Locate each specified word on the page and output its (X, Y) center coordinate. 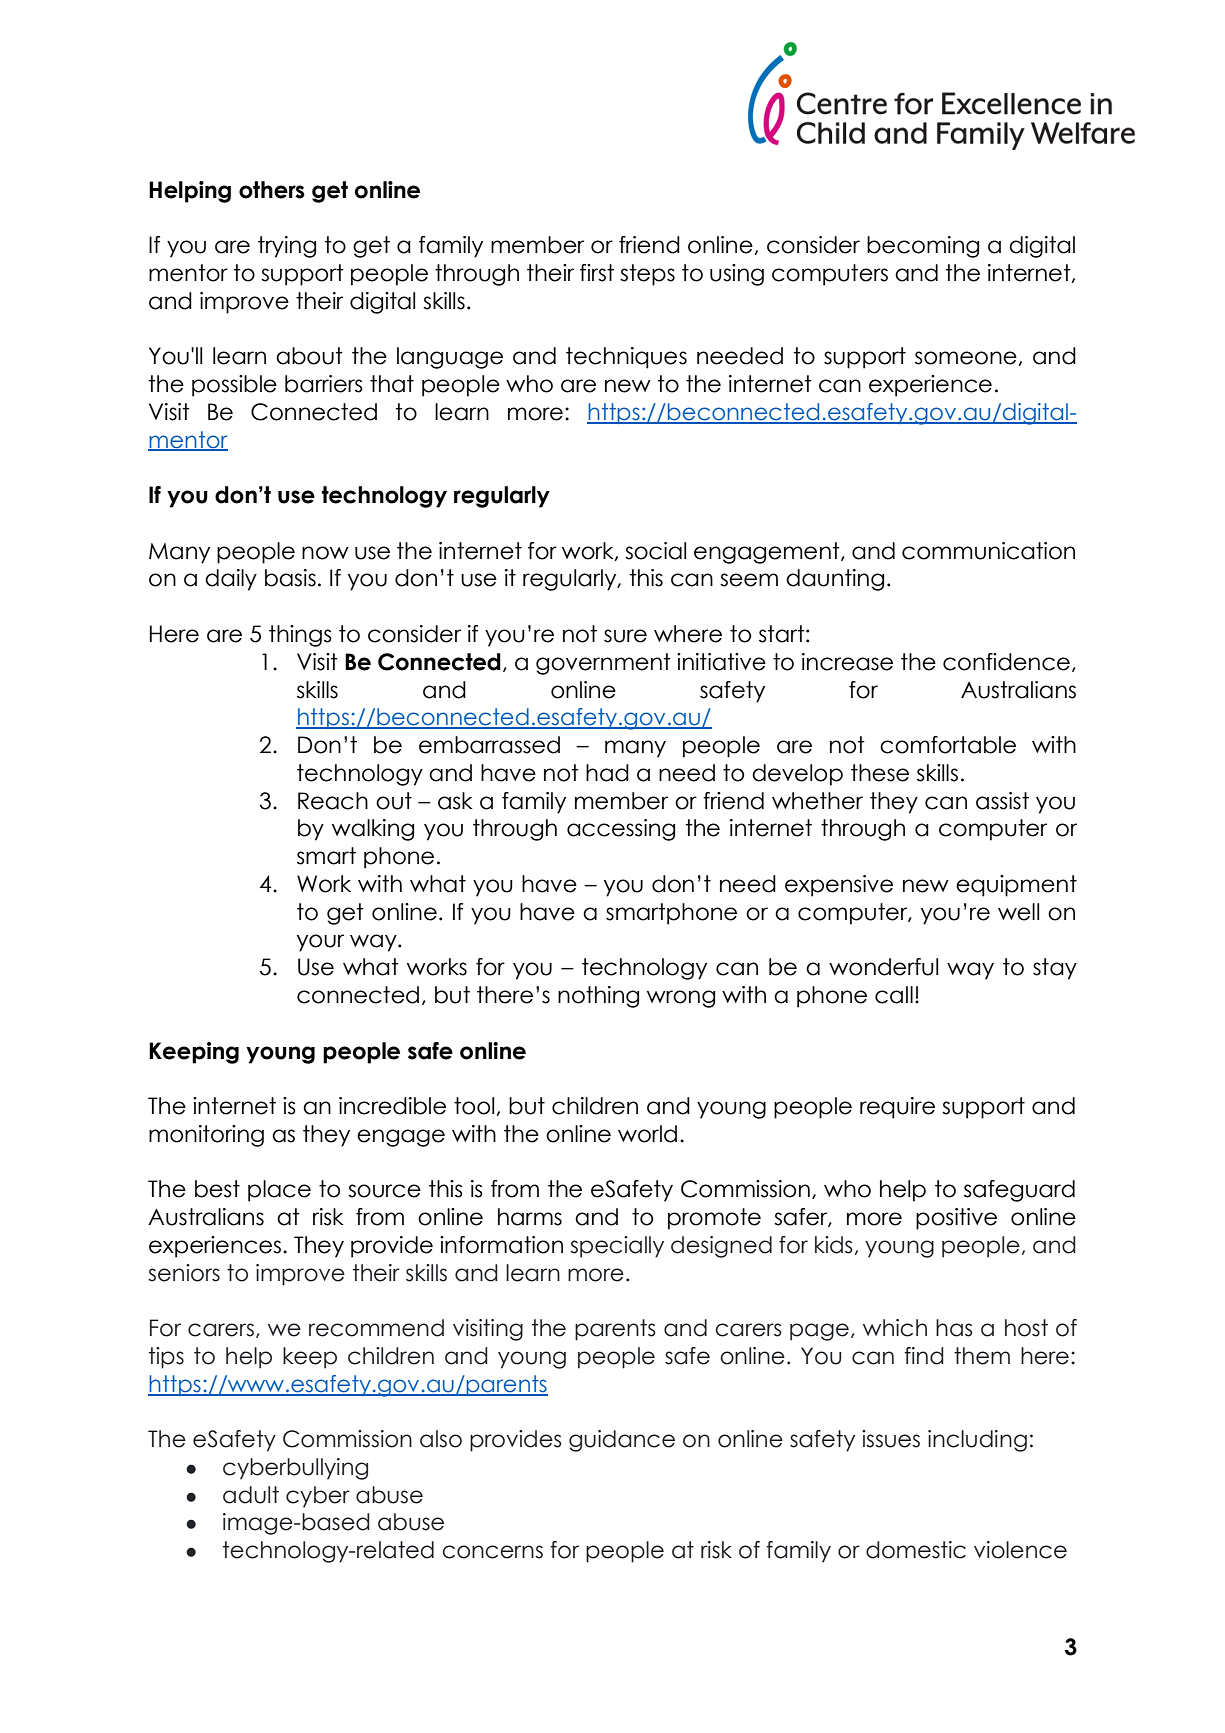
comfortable (948, 745)
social (655, 551)
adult (251, 1495)
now (325, 553)
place (279, 1191)
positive (956, 1219)
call (894, 995)
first (597, 273)
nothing (598, 997)
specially (617, 1247)
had (607, 773)
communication (988, 551)
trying (287, 247)
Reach (333, 801)
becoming (923, 247)
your (320, 943)
